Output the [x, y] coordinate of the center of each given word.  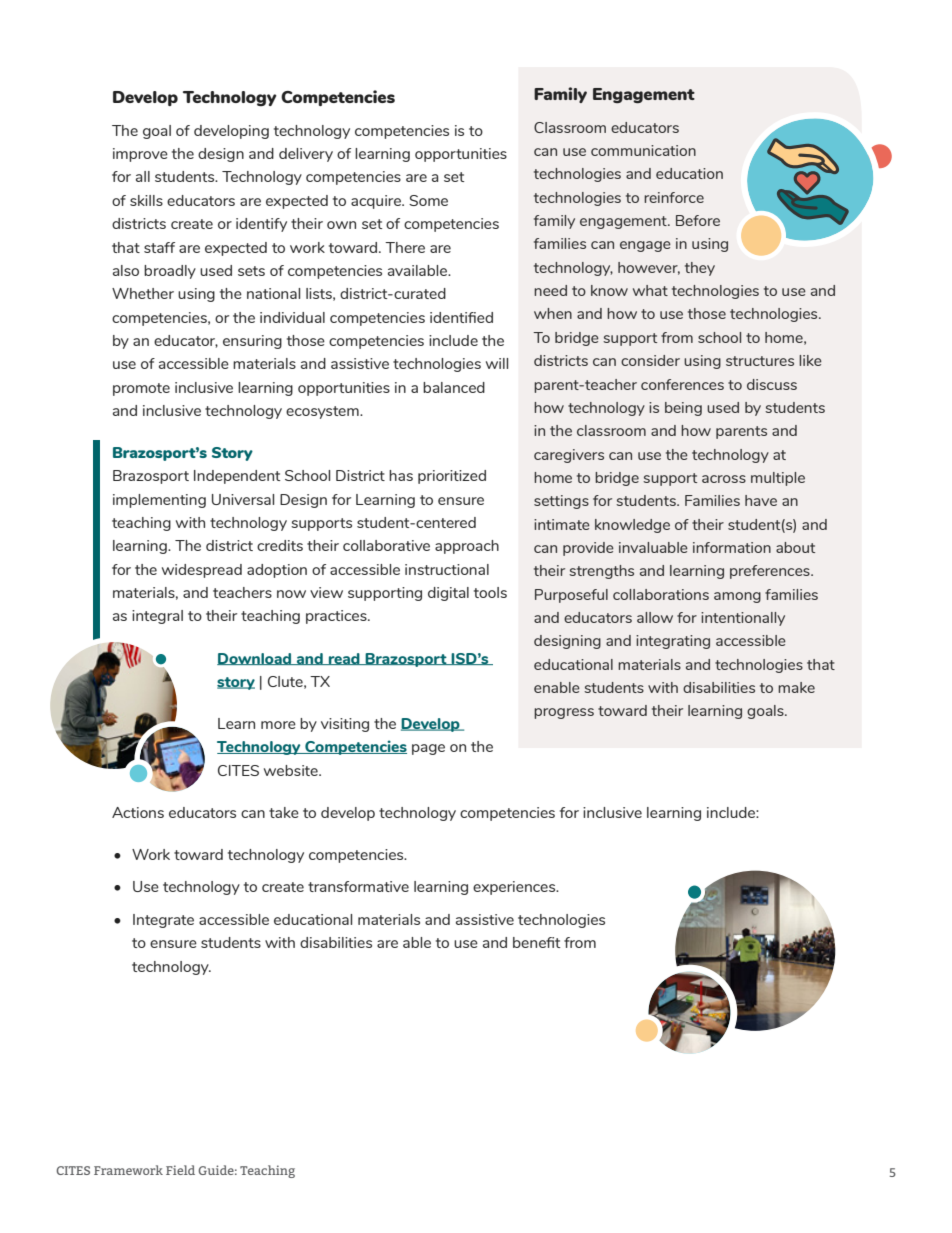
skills [146, 200]
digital [448, 594]
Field [180, 1170]
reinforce [674, 197]
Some [428, 200]
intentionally [743, 619]
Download [255, 659]
